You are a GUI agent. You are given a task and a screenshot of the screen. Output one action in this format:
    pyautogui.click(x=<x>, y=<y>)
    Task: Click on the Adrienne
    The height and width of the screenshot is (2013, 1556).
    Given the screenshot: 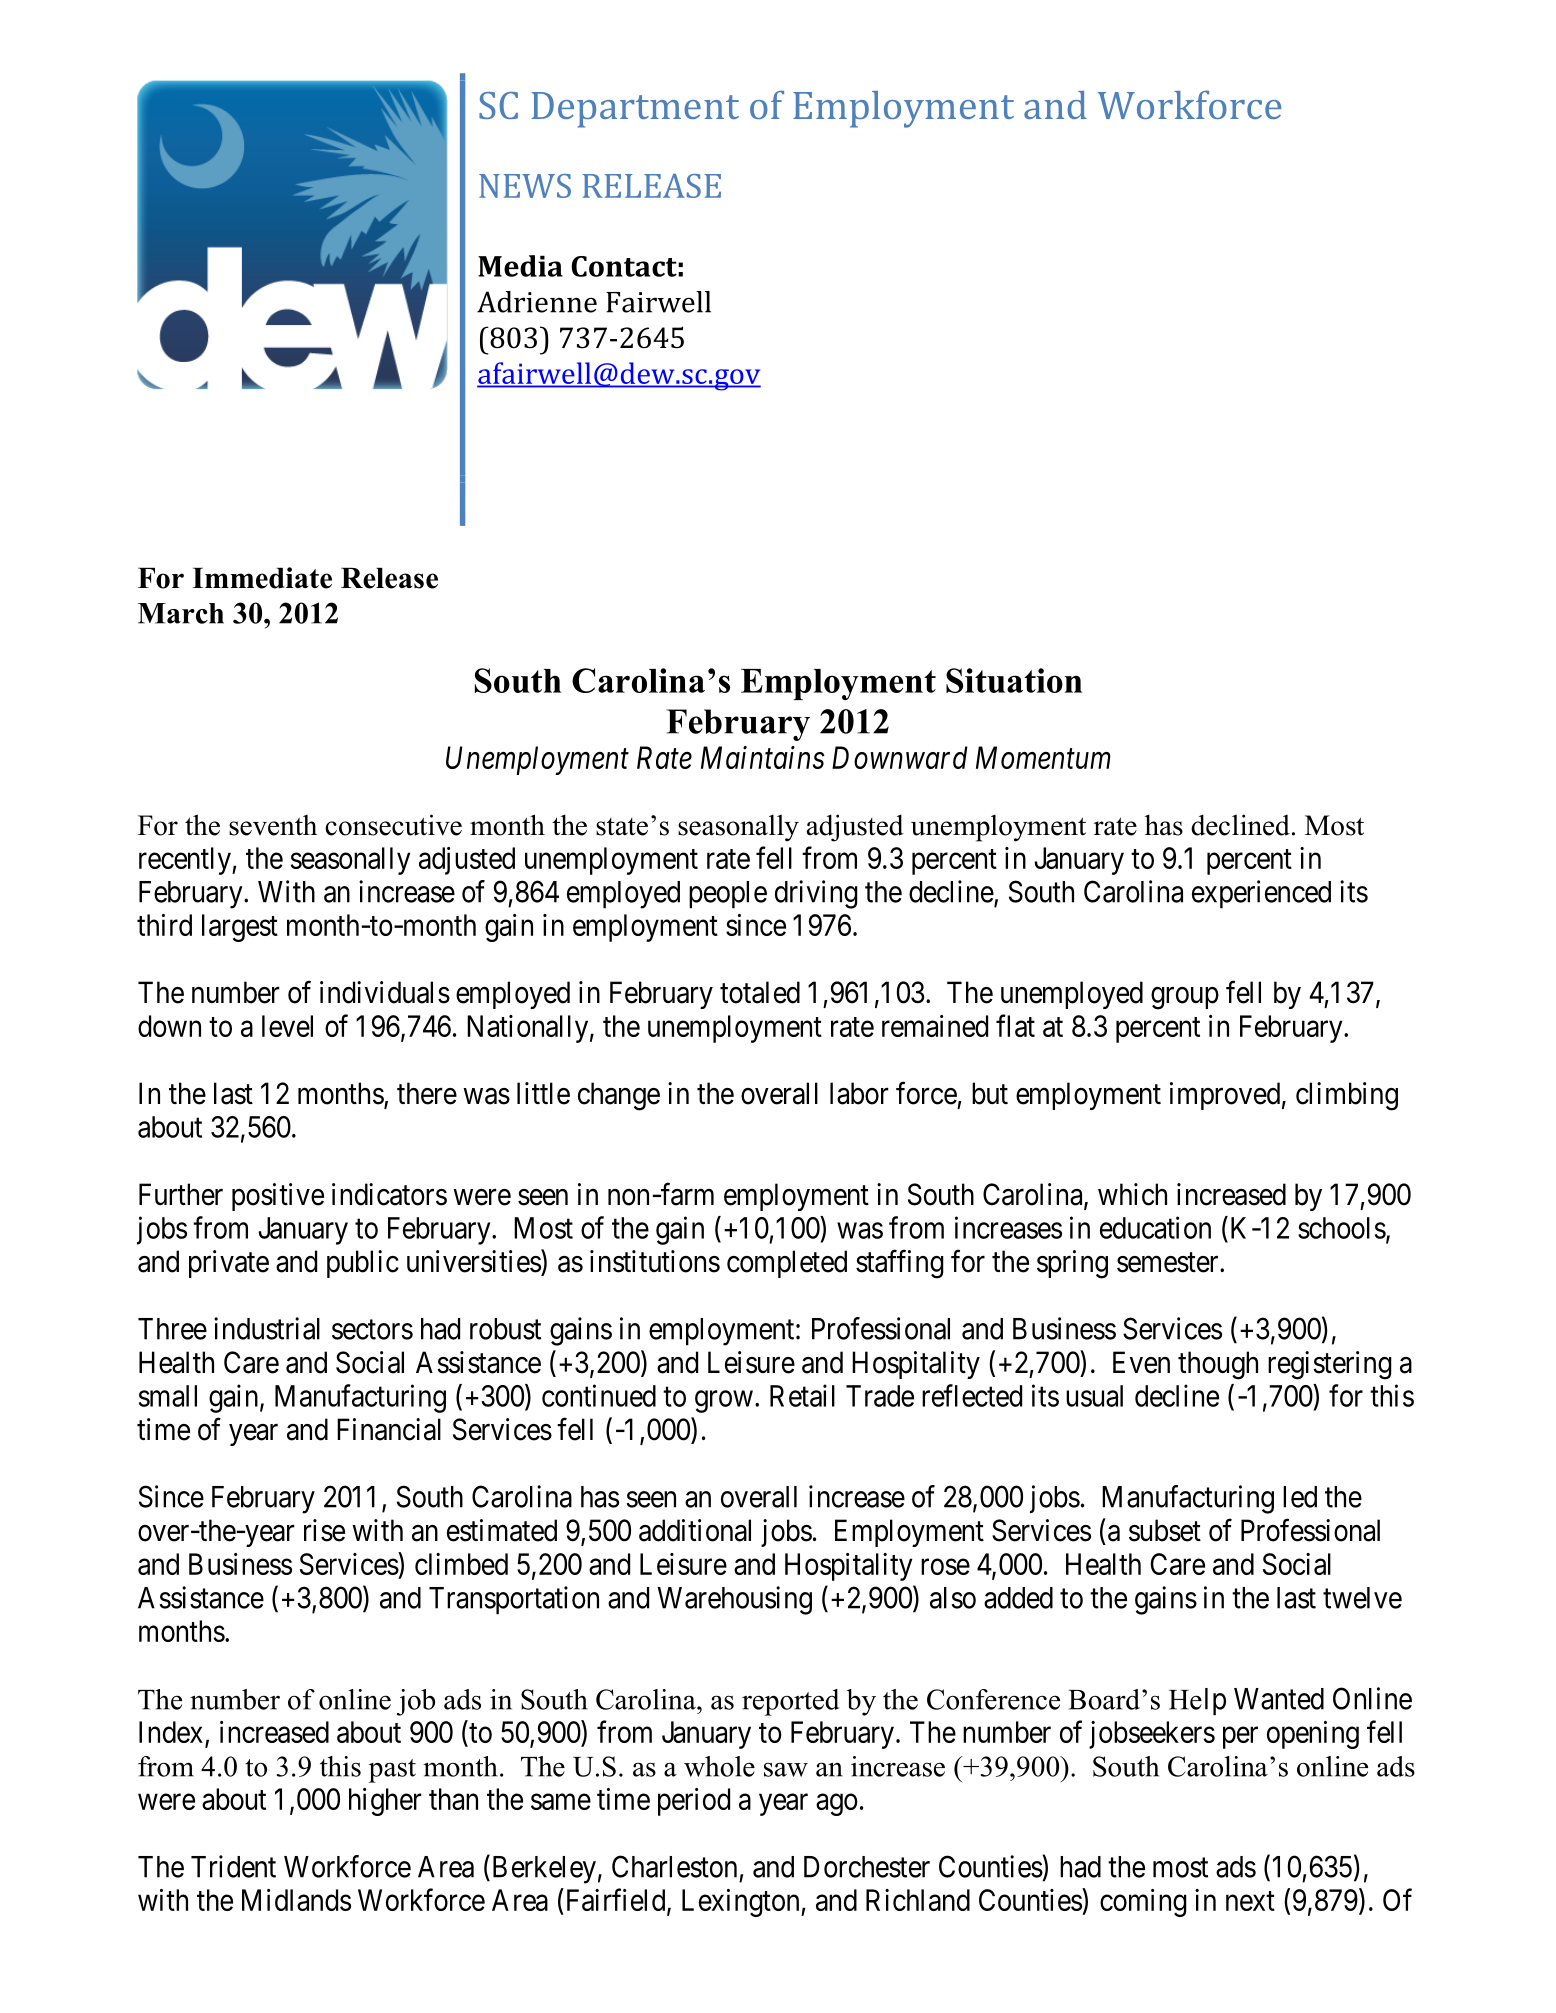 What is the action you would take?
    pyautogui.click(x=537, y=302)
